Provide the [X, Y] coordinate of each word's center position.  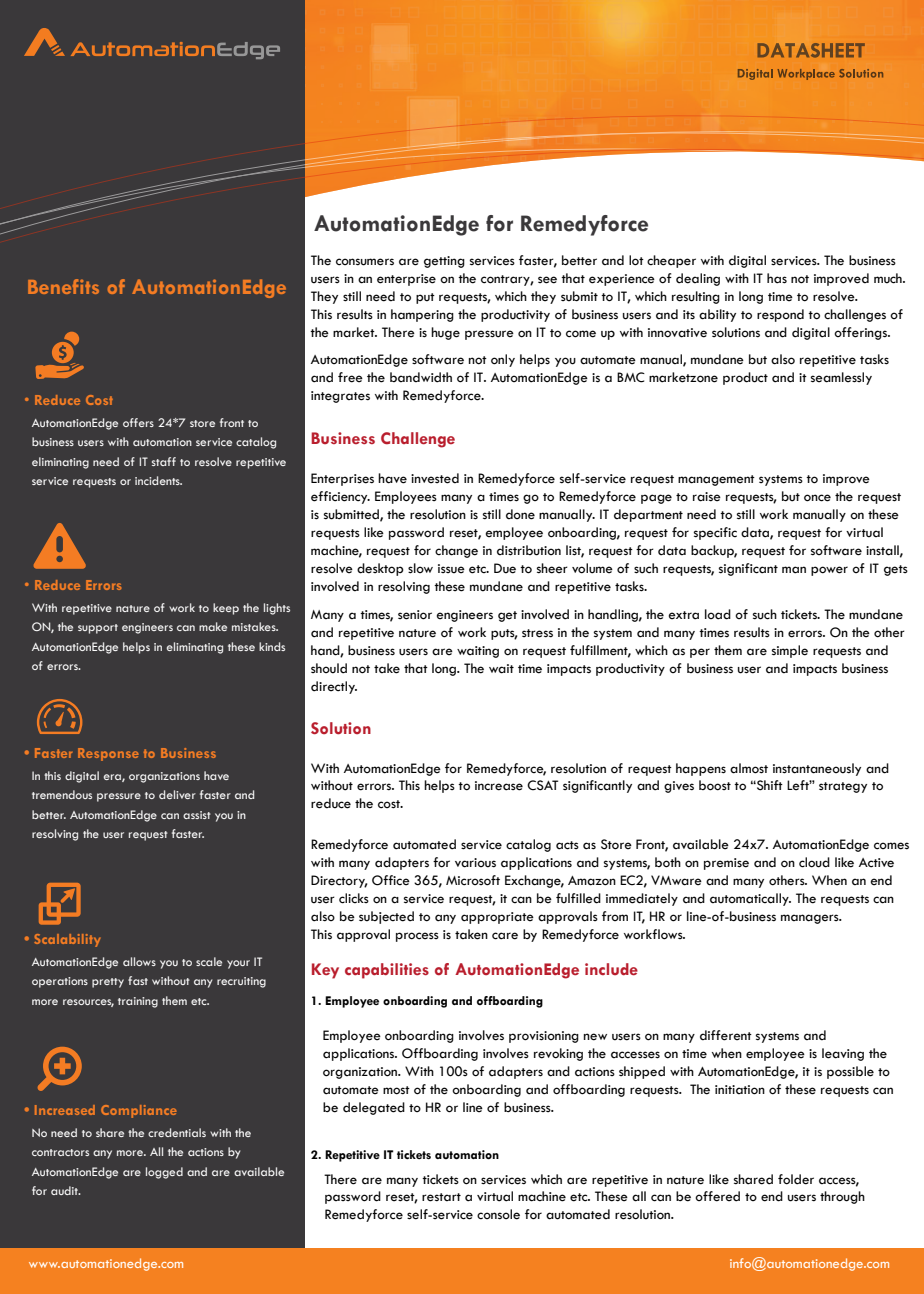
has [777, 278]
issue [451, 569]
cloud [814, 862]
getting [444, 262]
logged [164, 1173]
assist [197, 815]
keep [226, 609]
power [829, 571]
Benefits [63, 286]
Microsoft [473, 880]
